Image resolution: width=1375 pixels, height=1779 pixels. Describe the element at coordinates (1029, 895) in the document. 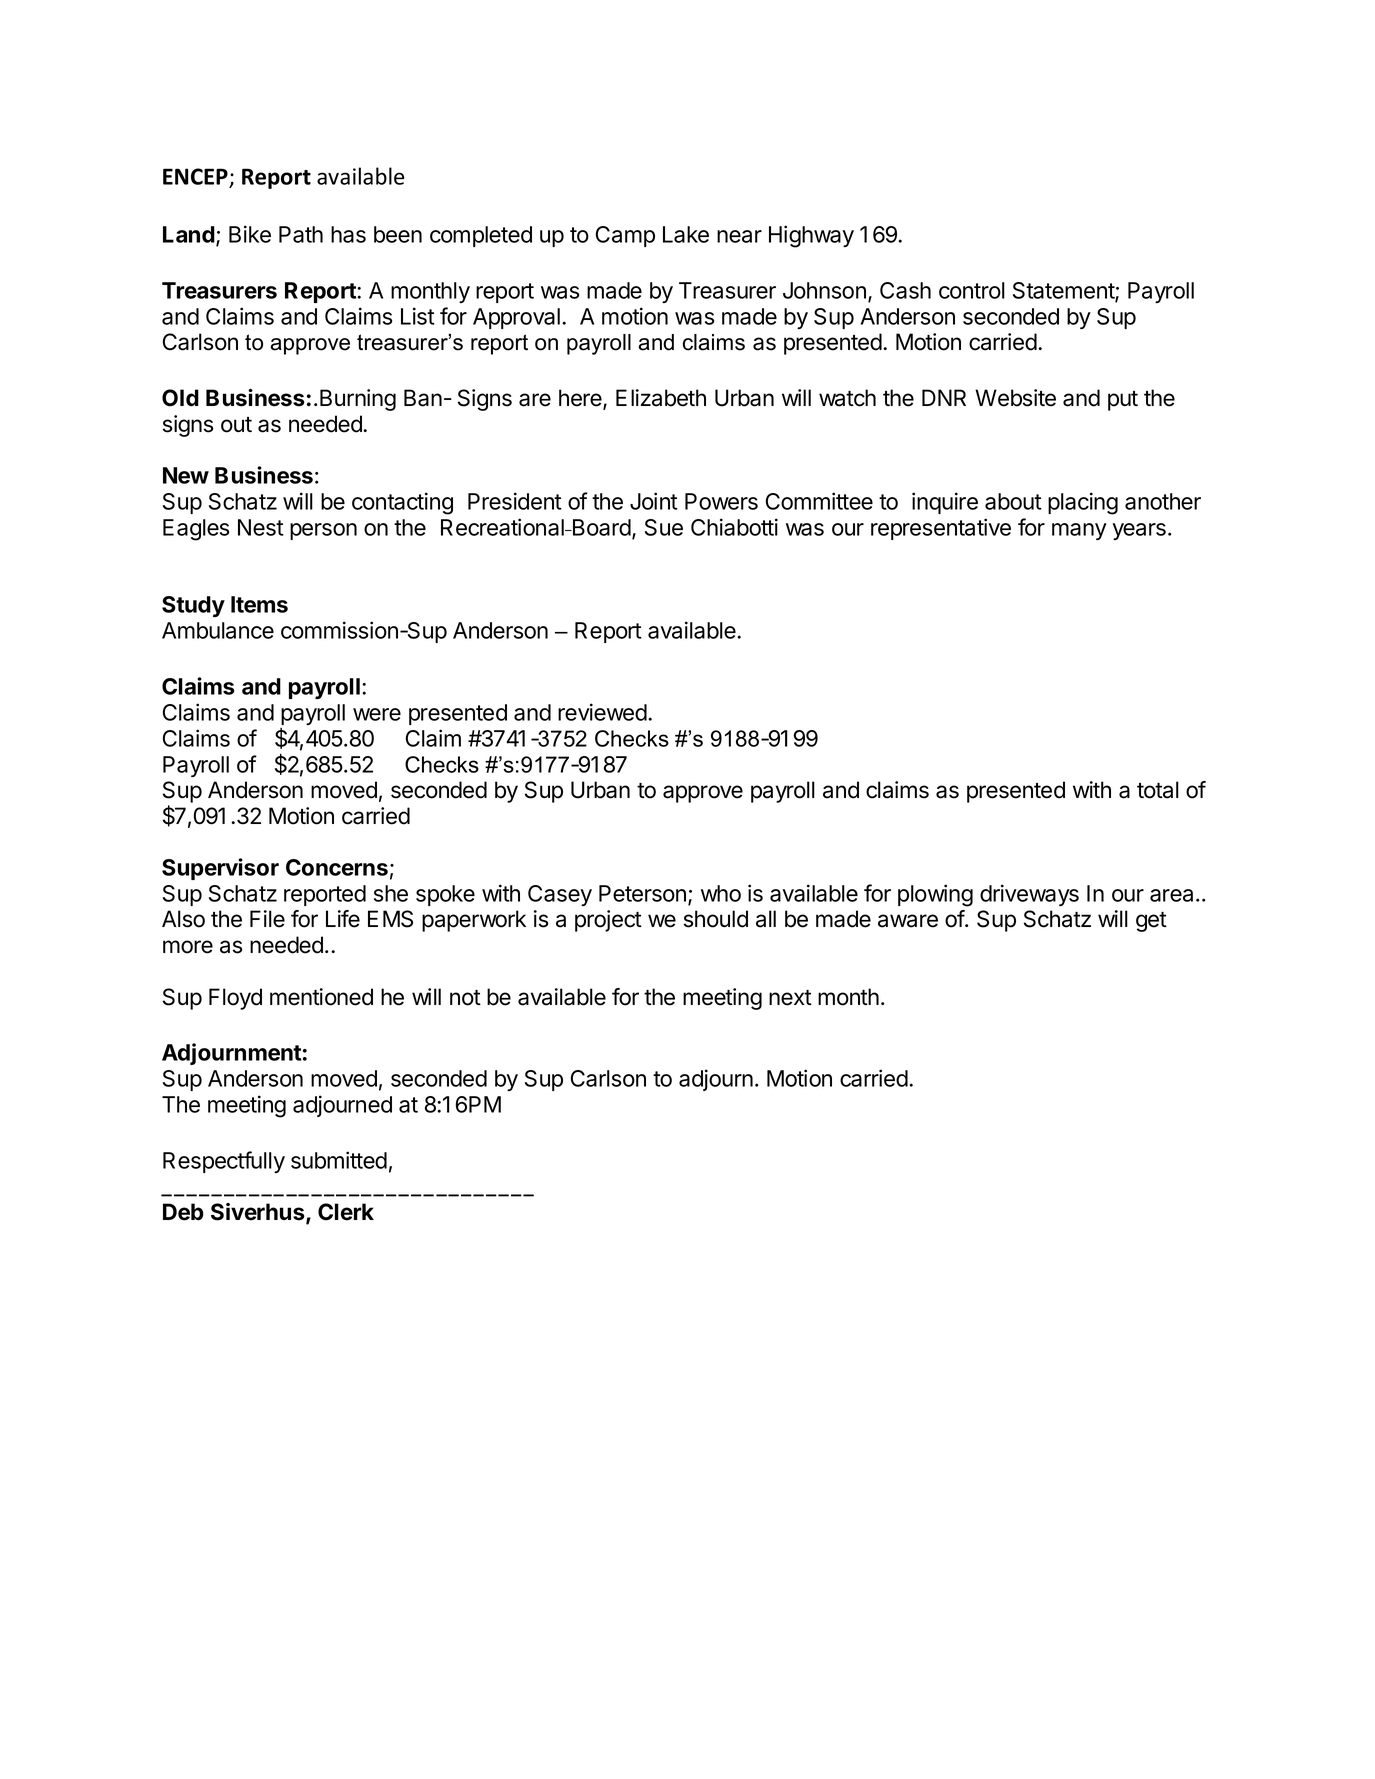

I see `driveways` at that location.
